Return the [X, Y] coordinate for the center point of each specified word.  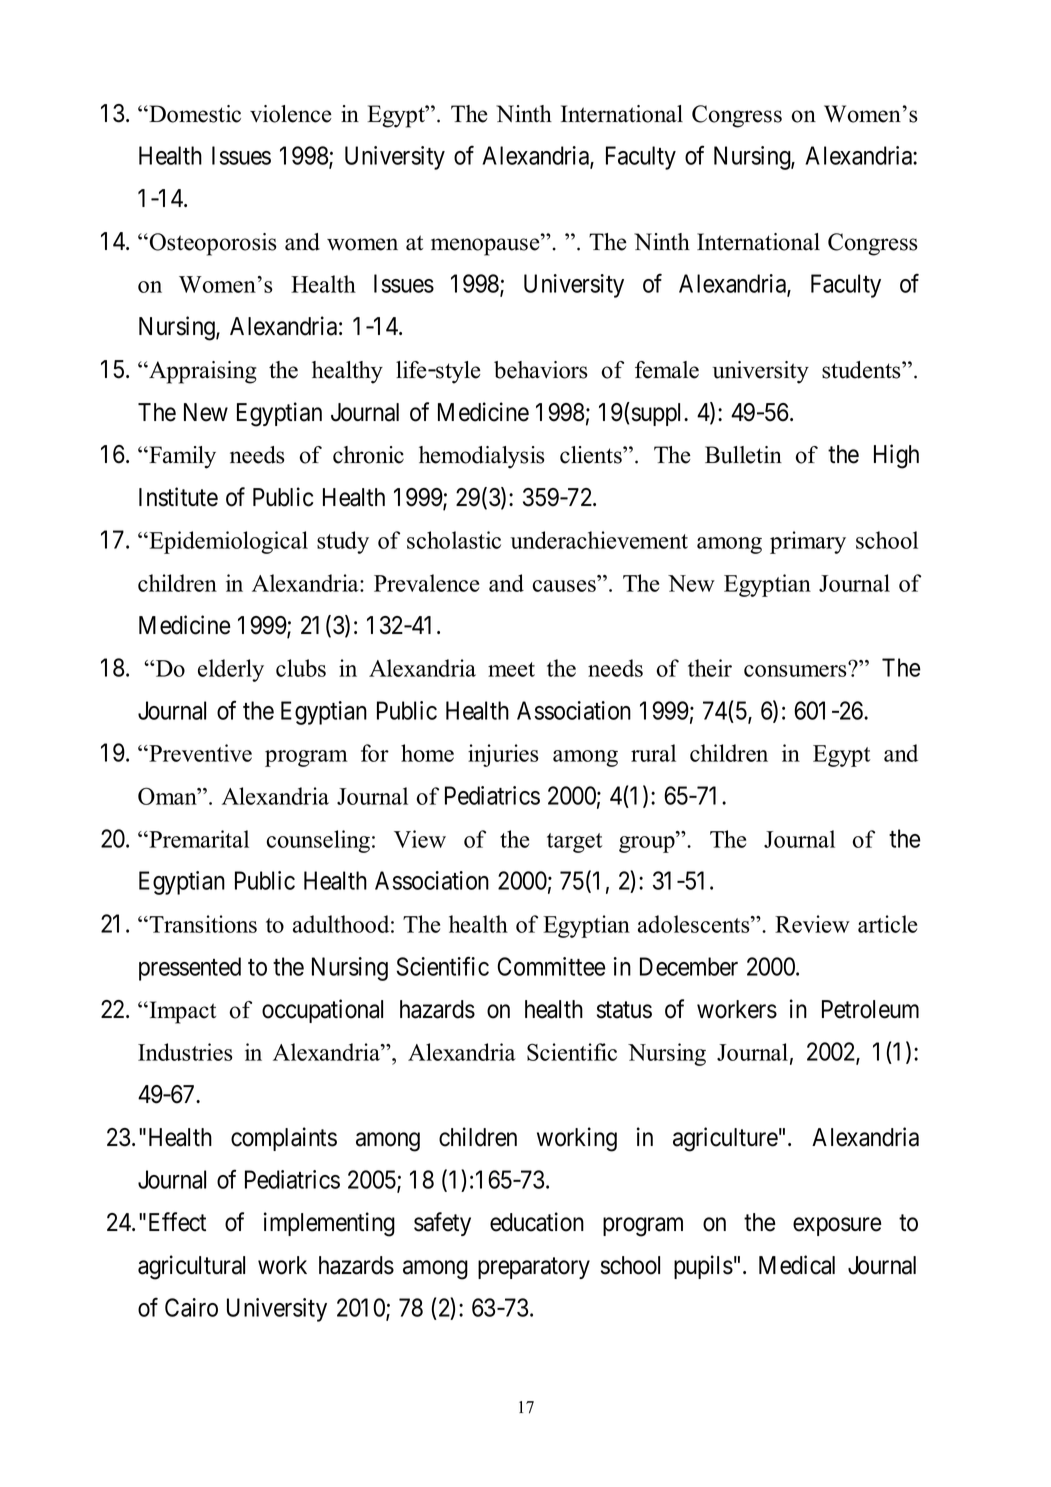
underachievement [599, 540]
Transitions [202, 924]
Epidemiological [227, 542]
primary [808, 542]
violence [291, 114]
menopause [486, 247]
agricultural [191, 1267]
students [862, 370]
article [887, 924]
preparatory [534, 1268]
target [574, 843]
